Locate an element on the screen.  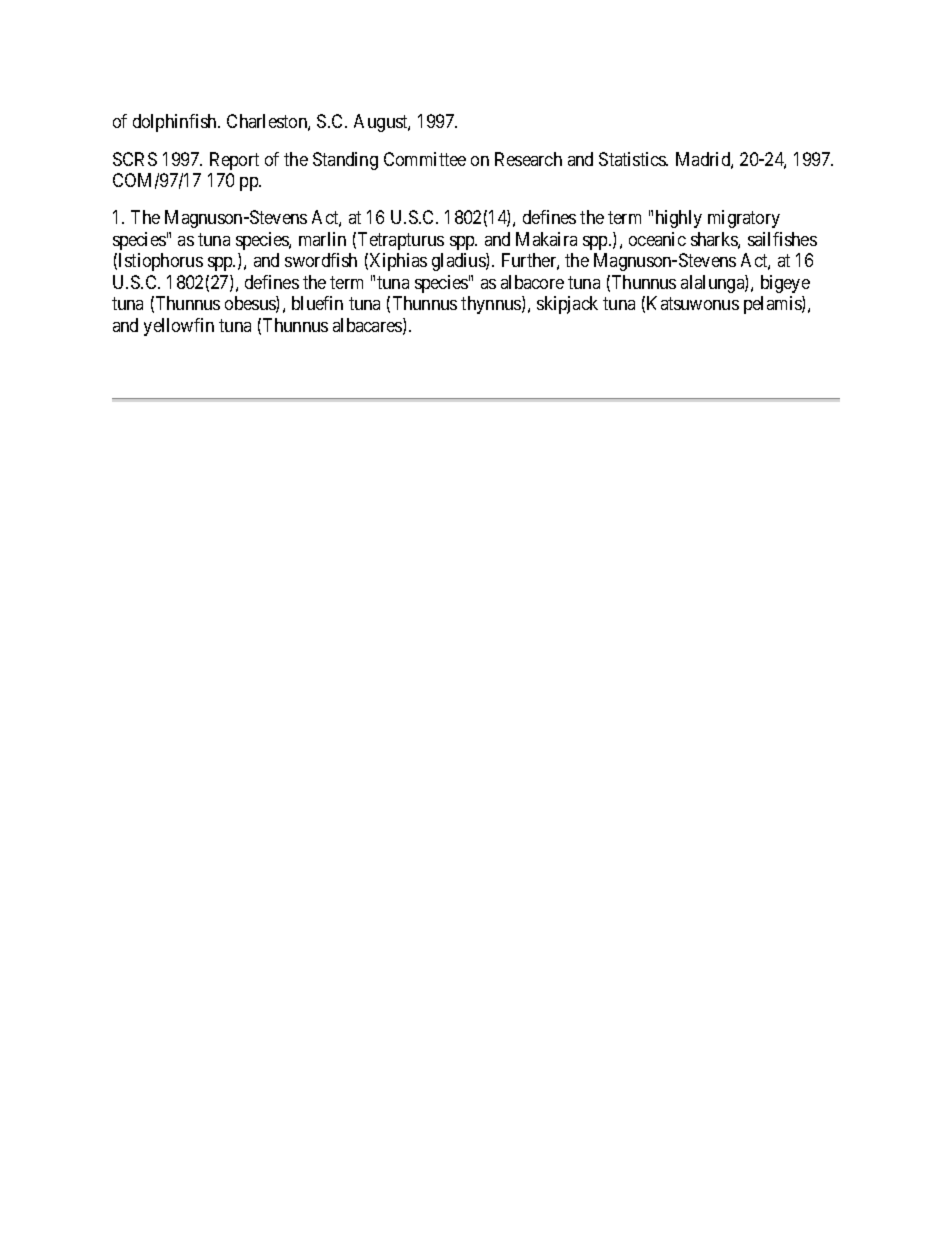
oceanic is located at coordinates (657, 239).
